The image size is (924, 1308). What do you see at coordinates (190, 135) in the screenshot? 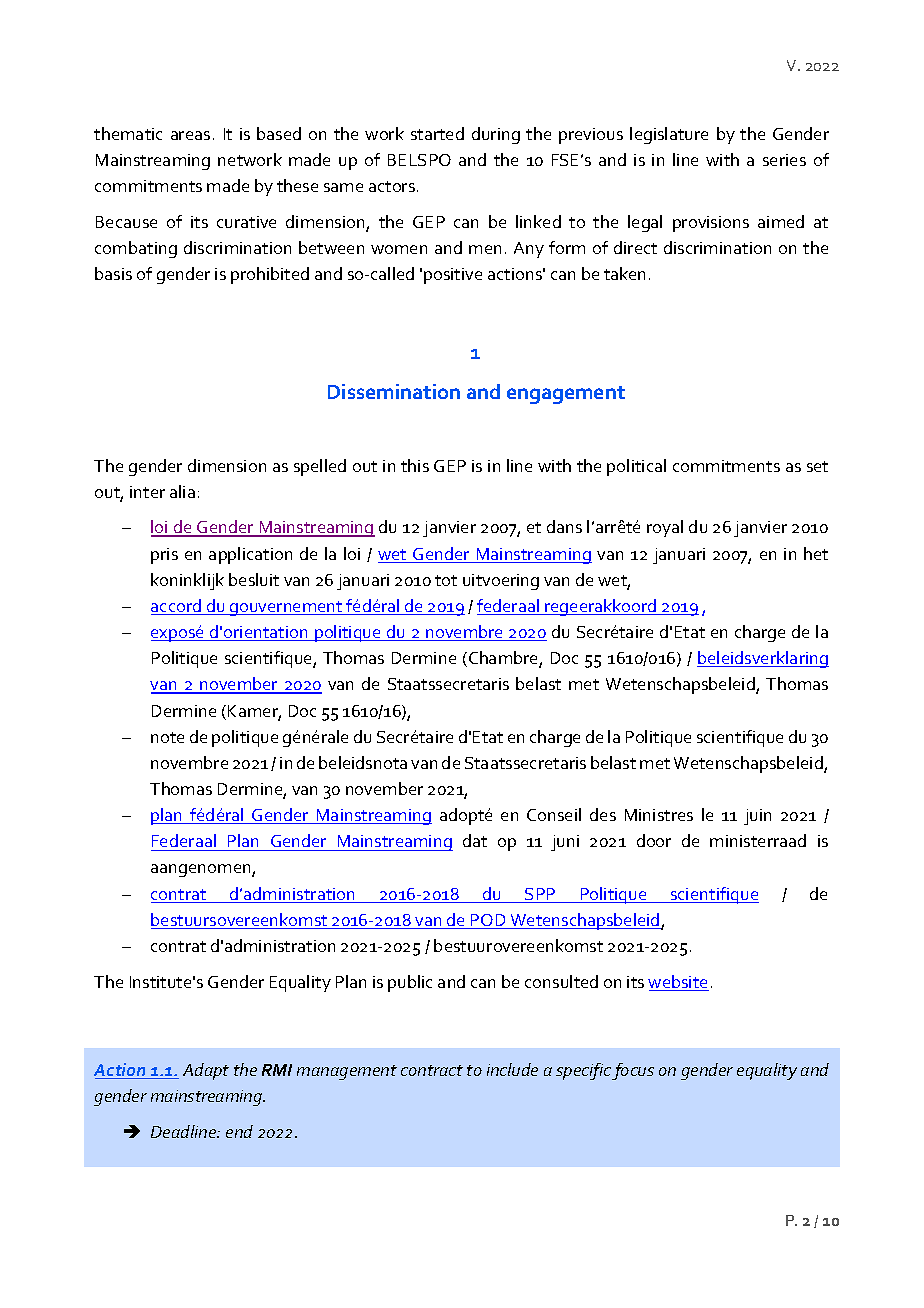
I see `areas` at bounding box center [190, 135].
